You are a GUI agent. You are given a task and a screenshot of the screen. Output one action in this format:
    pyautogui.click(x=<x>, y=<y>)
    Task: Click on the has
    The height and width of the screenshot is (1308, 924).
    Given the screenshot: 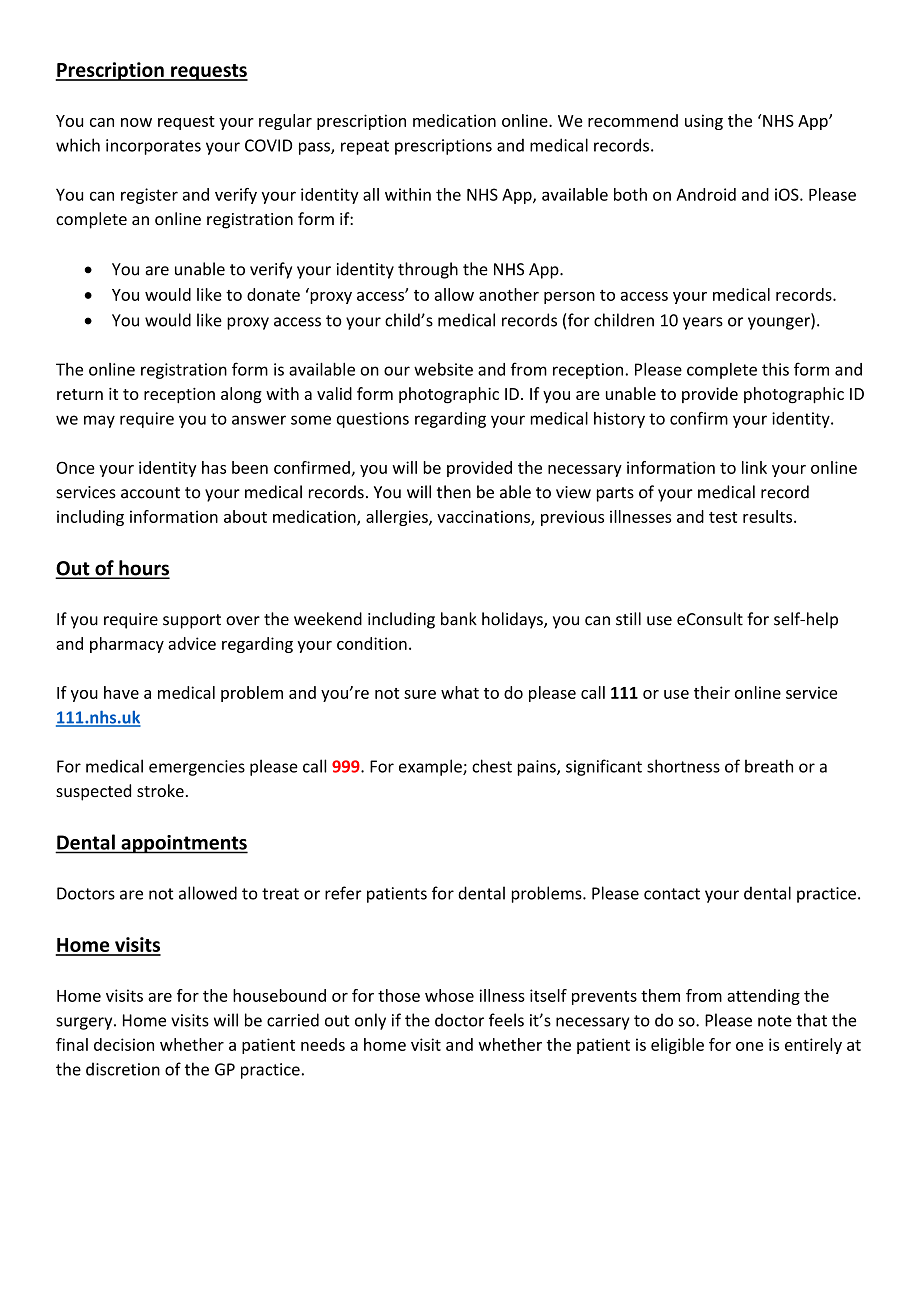 What is the action you would take?
    pyautogui.click(x=214, y=467)
